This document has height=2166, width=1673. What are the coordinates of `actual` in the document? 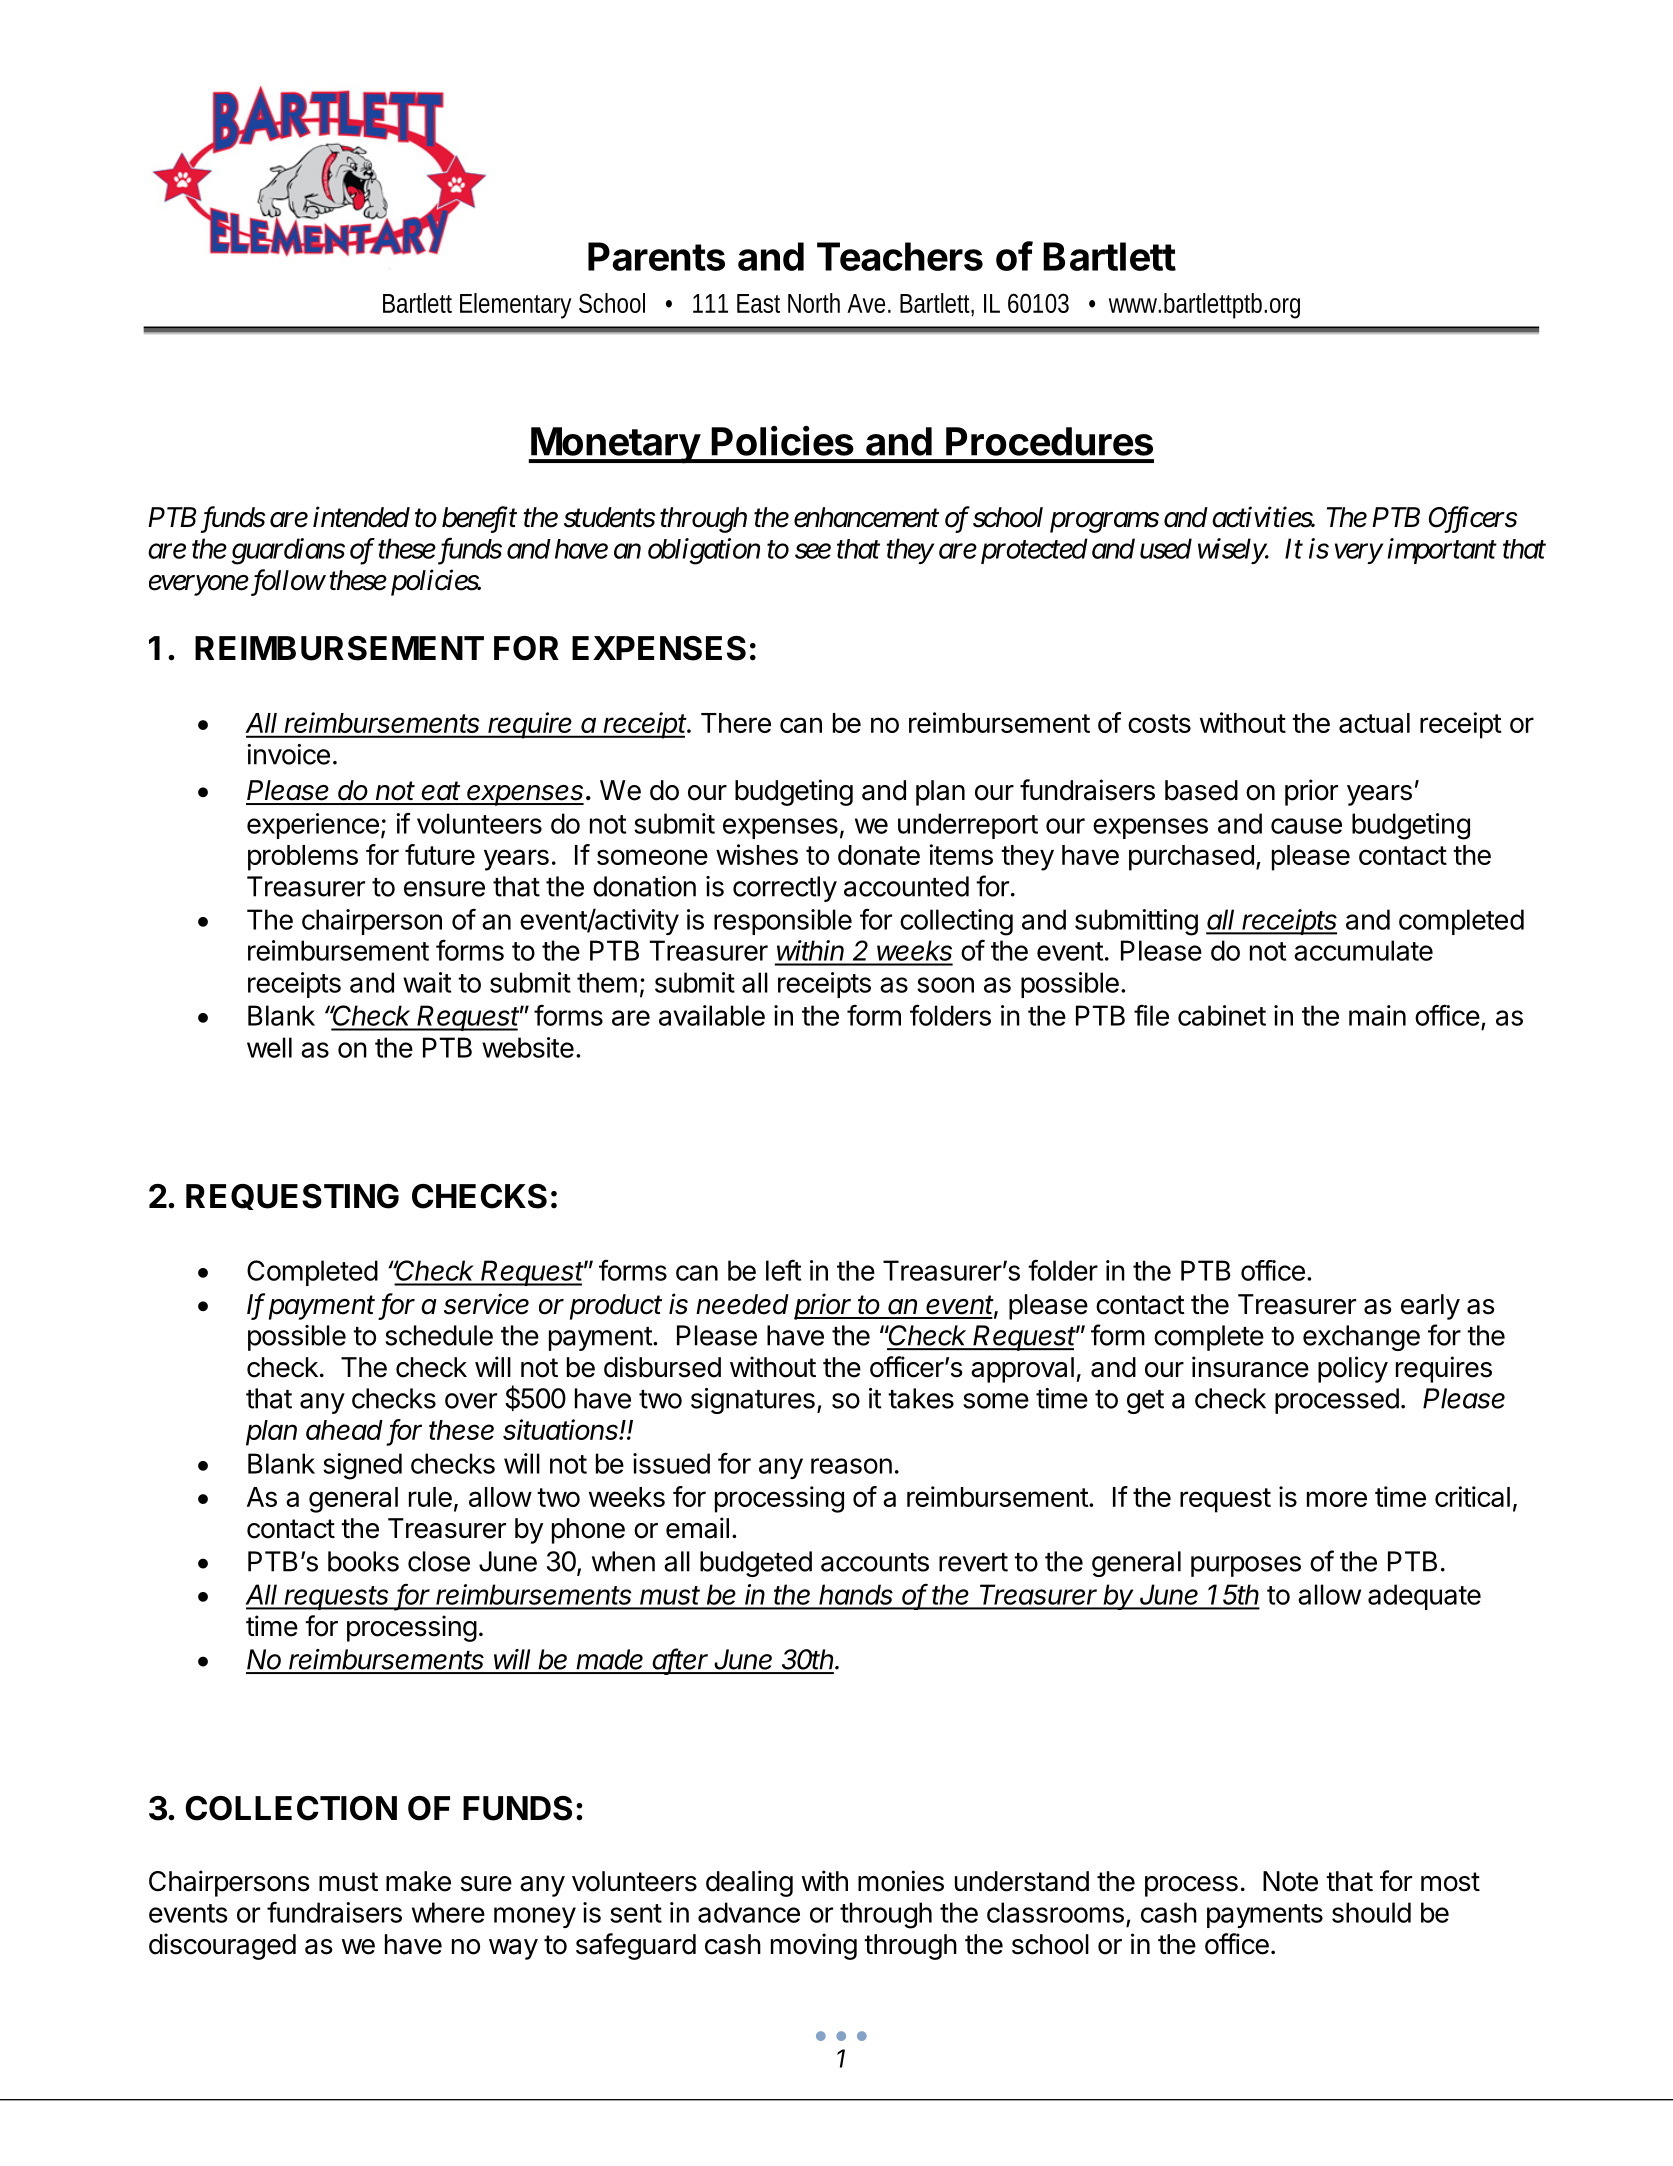 It's located at (1374, 723).
